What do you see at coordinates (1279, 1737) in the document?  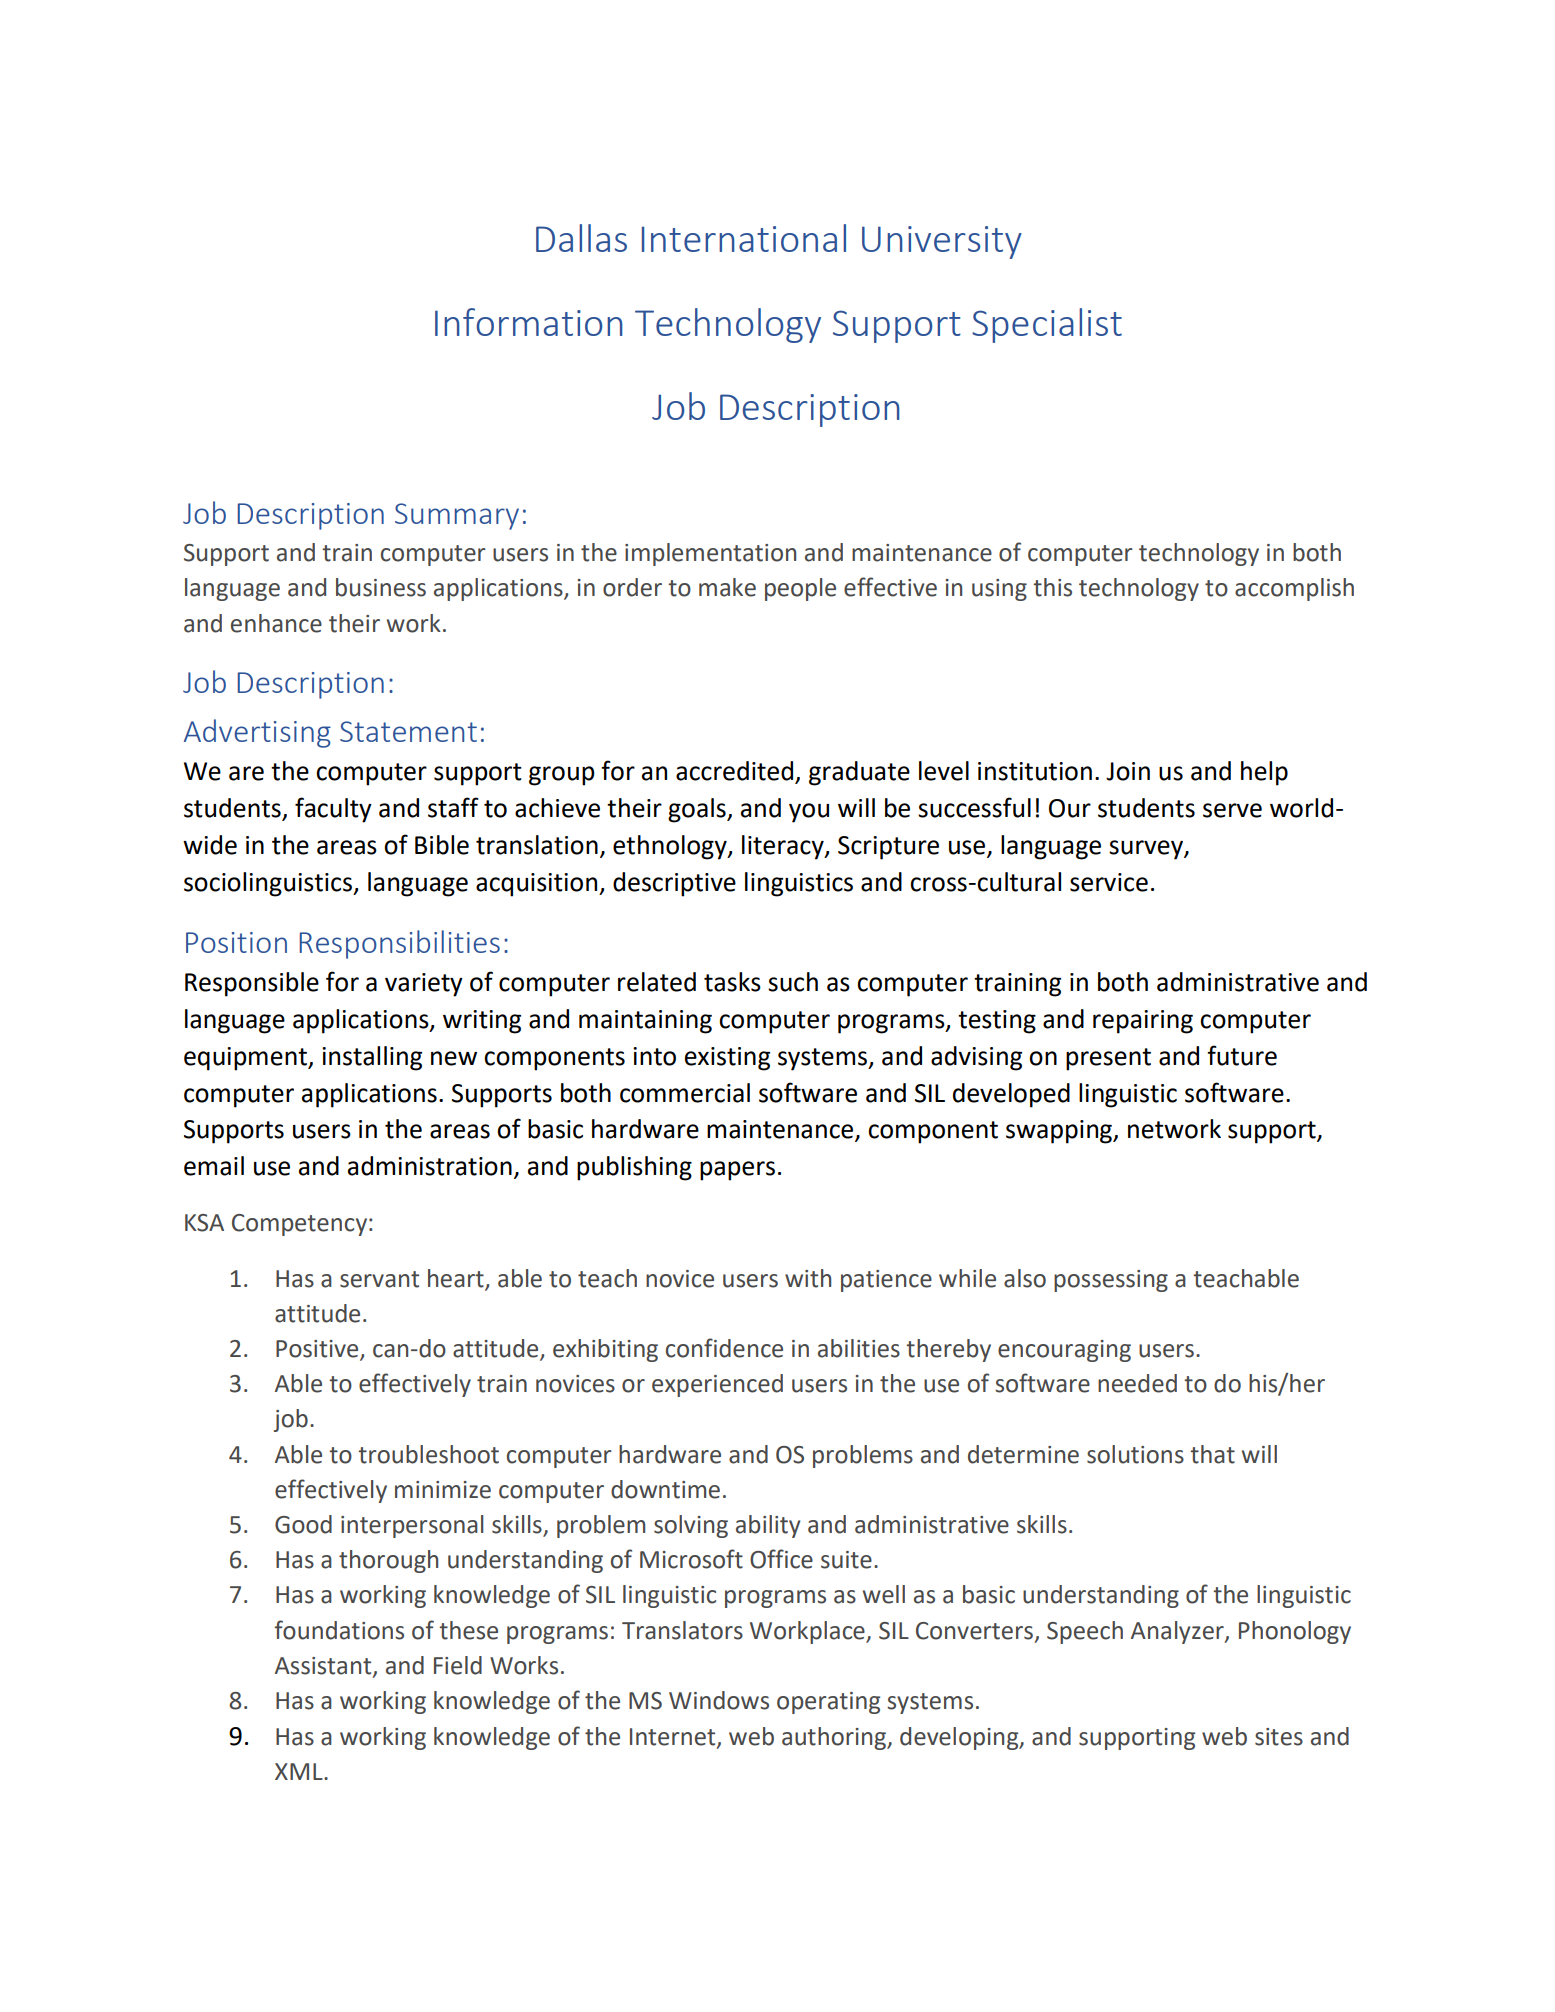 I see `sites` at bounding box center [1279, 1737].
